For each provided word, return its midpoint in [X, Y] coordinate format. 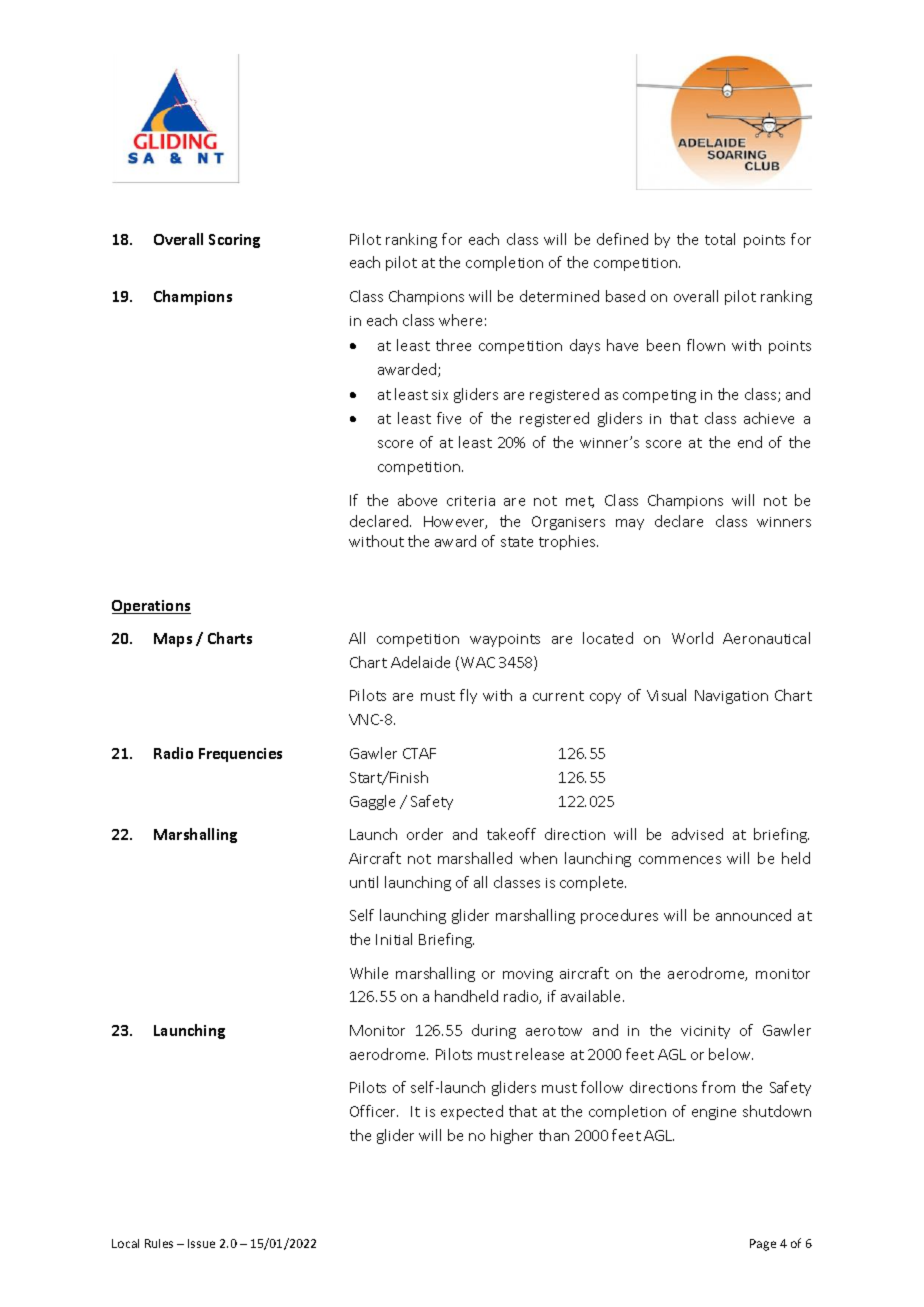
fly [468, 696]
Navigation [731, 697]
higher [512, 1136]
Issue [201, 1243]
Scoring [234, 241]
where [460, 320]
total [720, 239]
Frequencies [240, 755]
